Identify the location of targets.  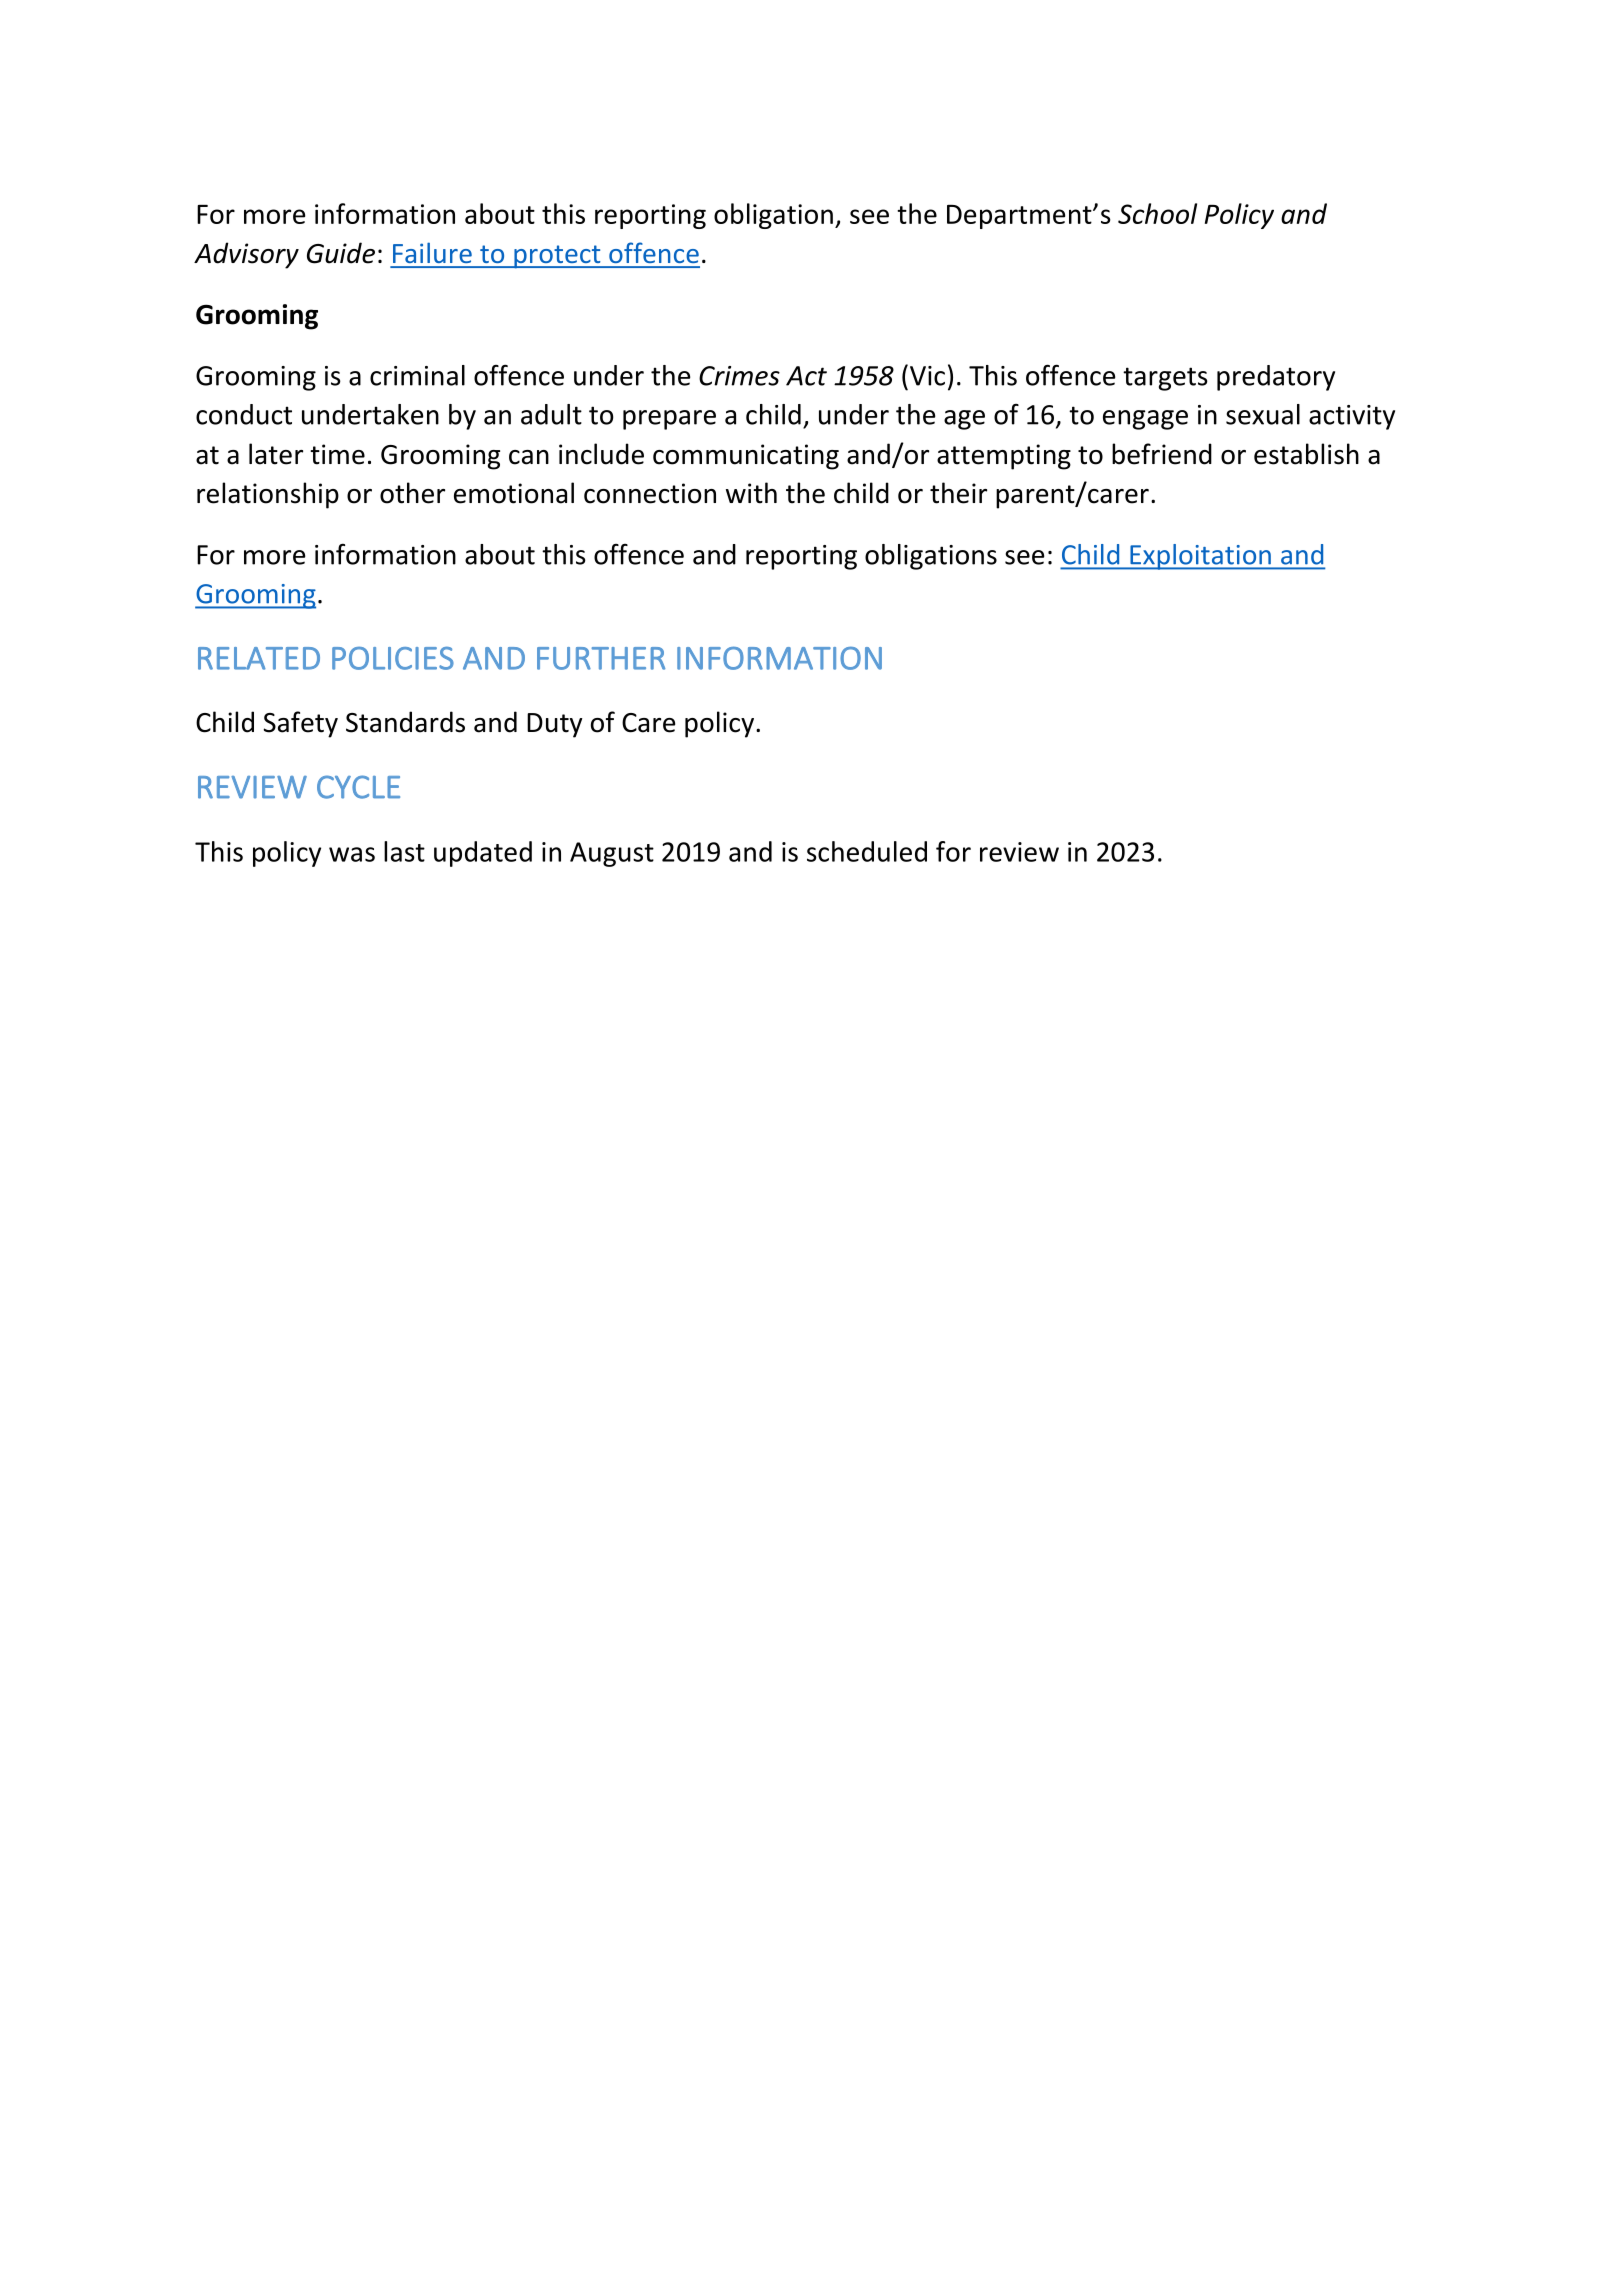
(1165, 379).
